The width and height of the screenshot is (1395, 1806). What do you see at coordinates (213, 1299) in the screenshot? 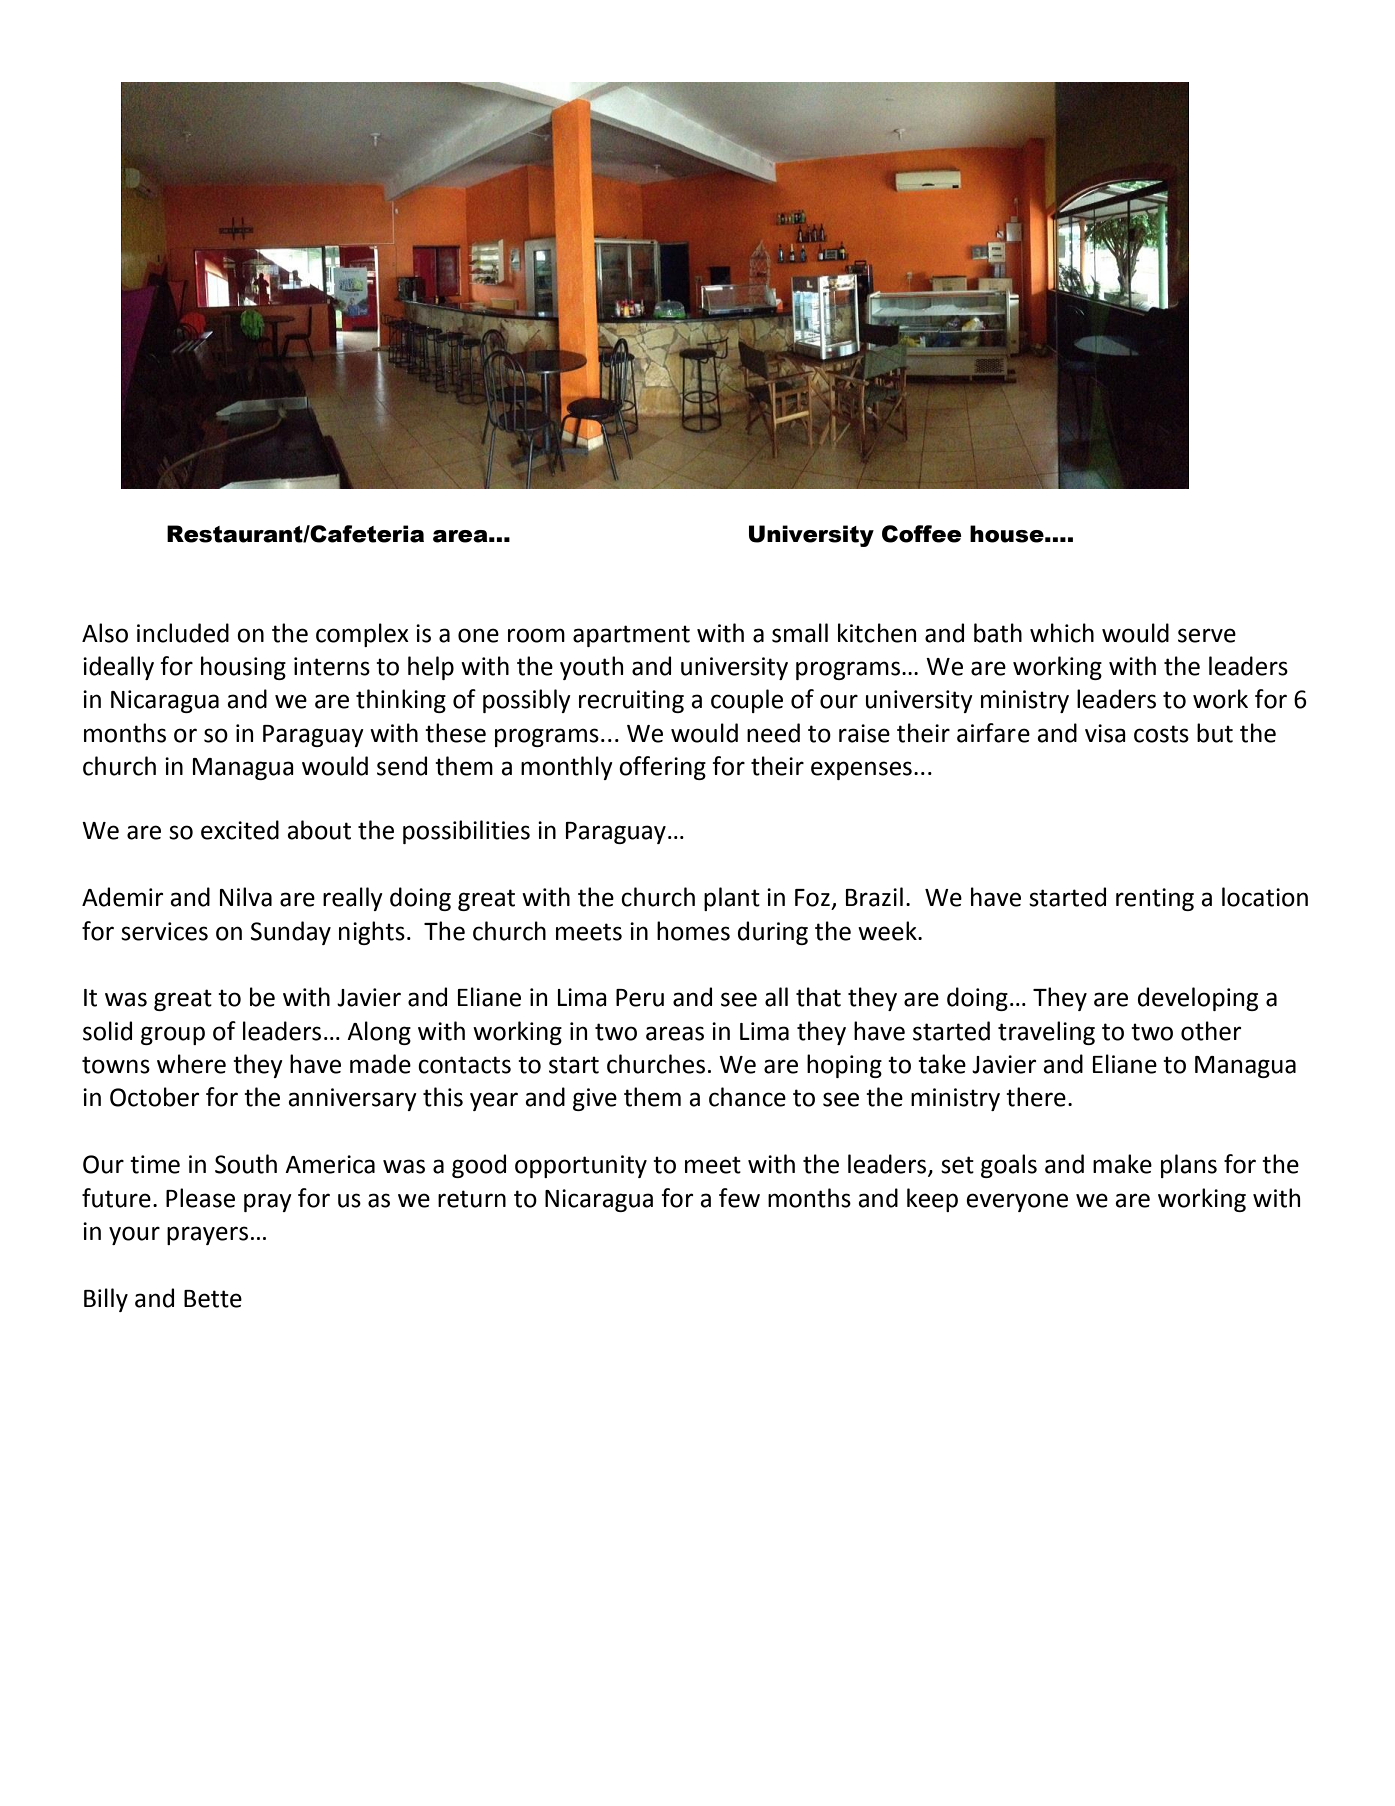
I see `Bette` at bounding box center [213, 1299].
